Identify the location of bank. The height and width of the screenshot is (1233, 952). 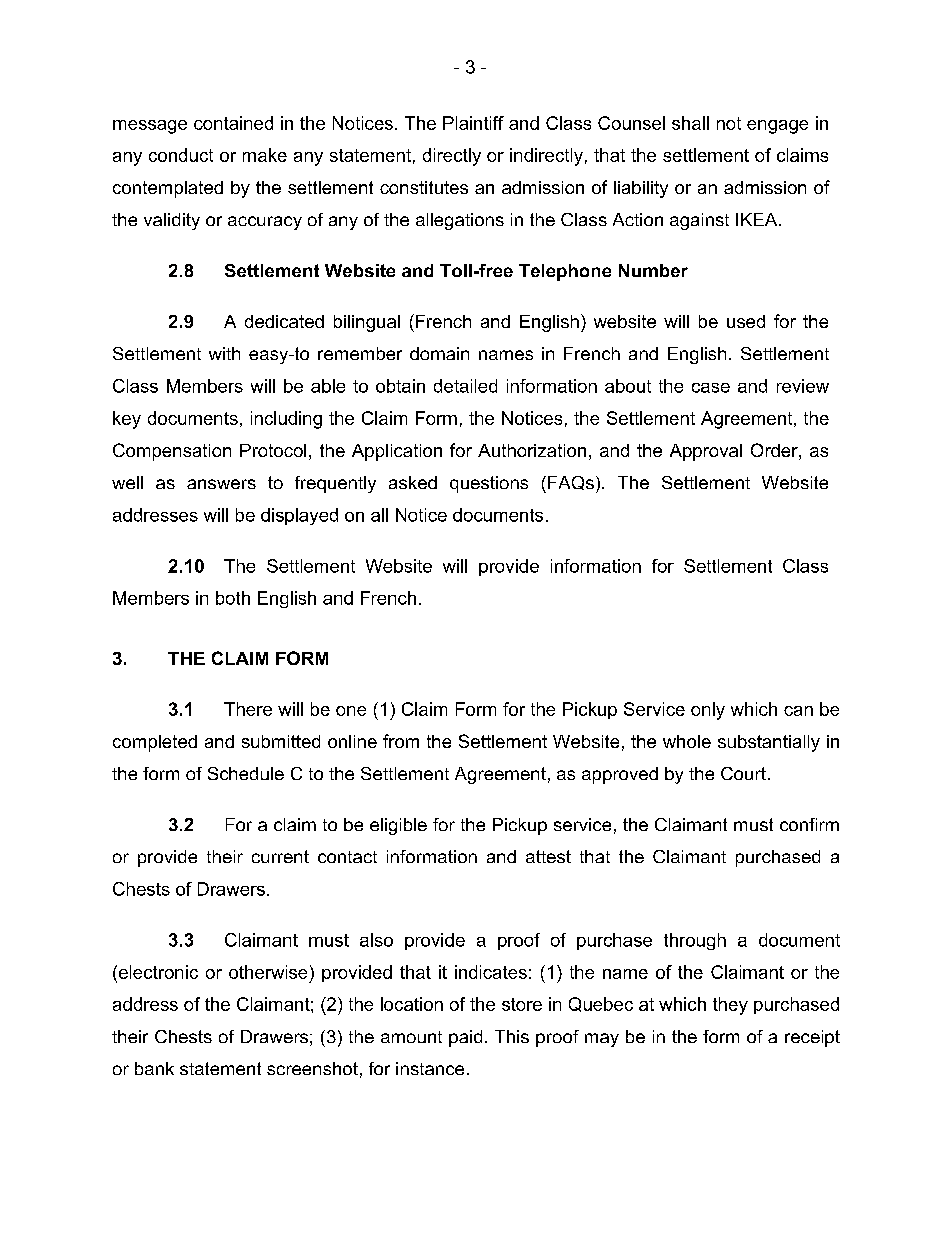
(154, 1068).
